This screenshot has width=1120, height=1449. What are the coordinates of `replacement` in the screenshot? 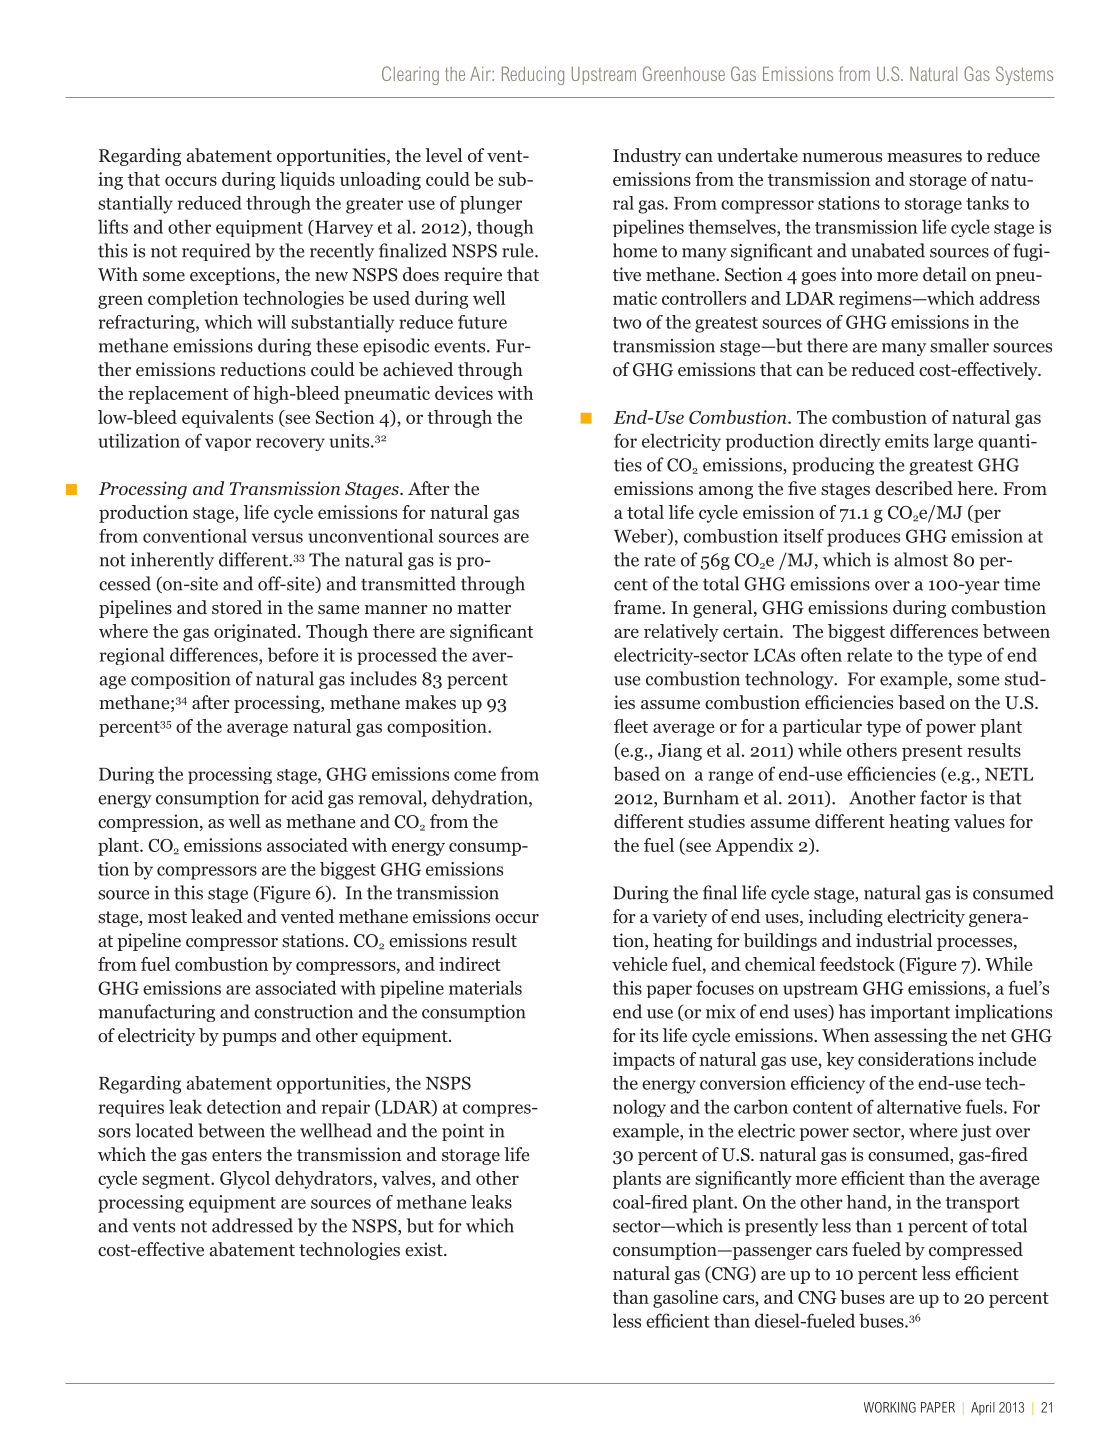 It's located at (178, 395).
